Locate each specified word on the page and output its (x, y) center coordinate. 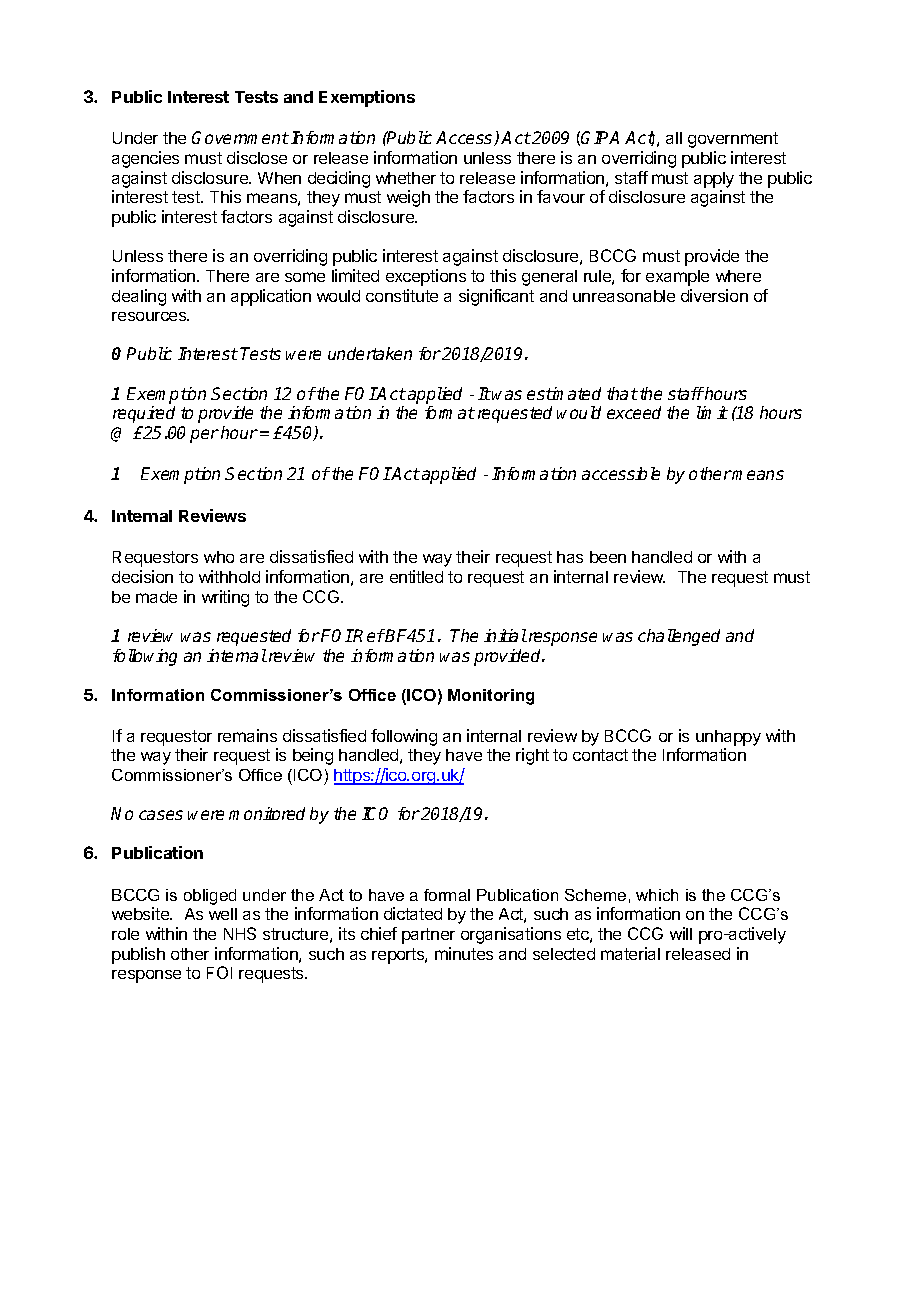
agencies (145, 159)
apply (714, 180)
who (219, 557)
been (608, 557)
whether (406, 178)
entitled (416, 576)
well (223, 914)
